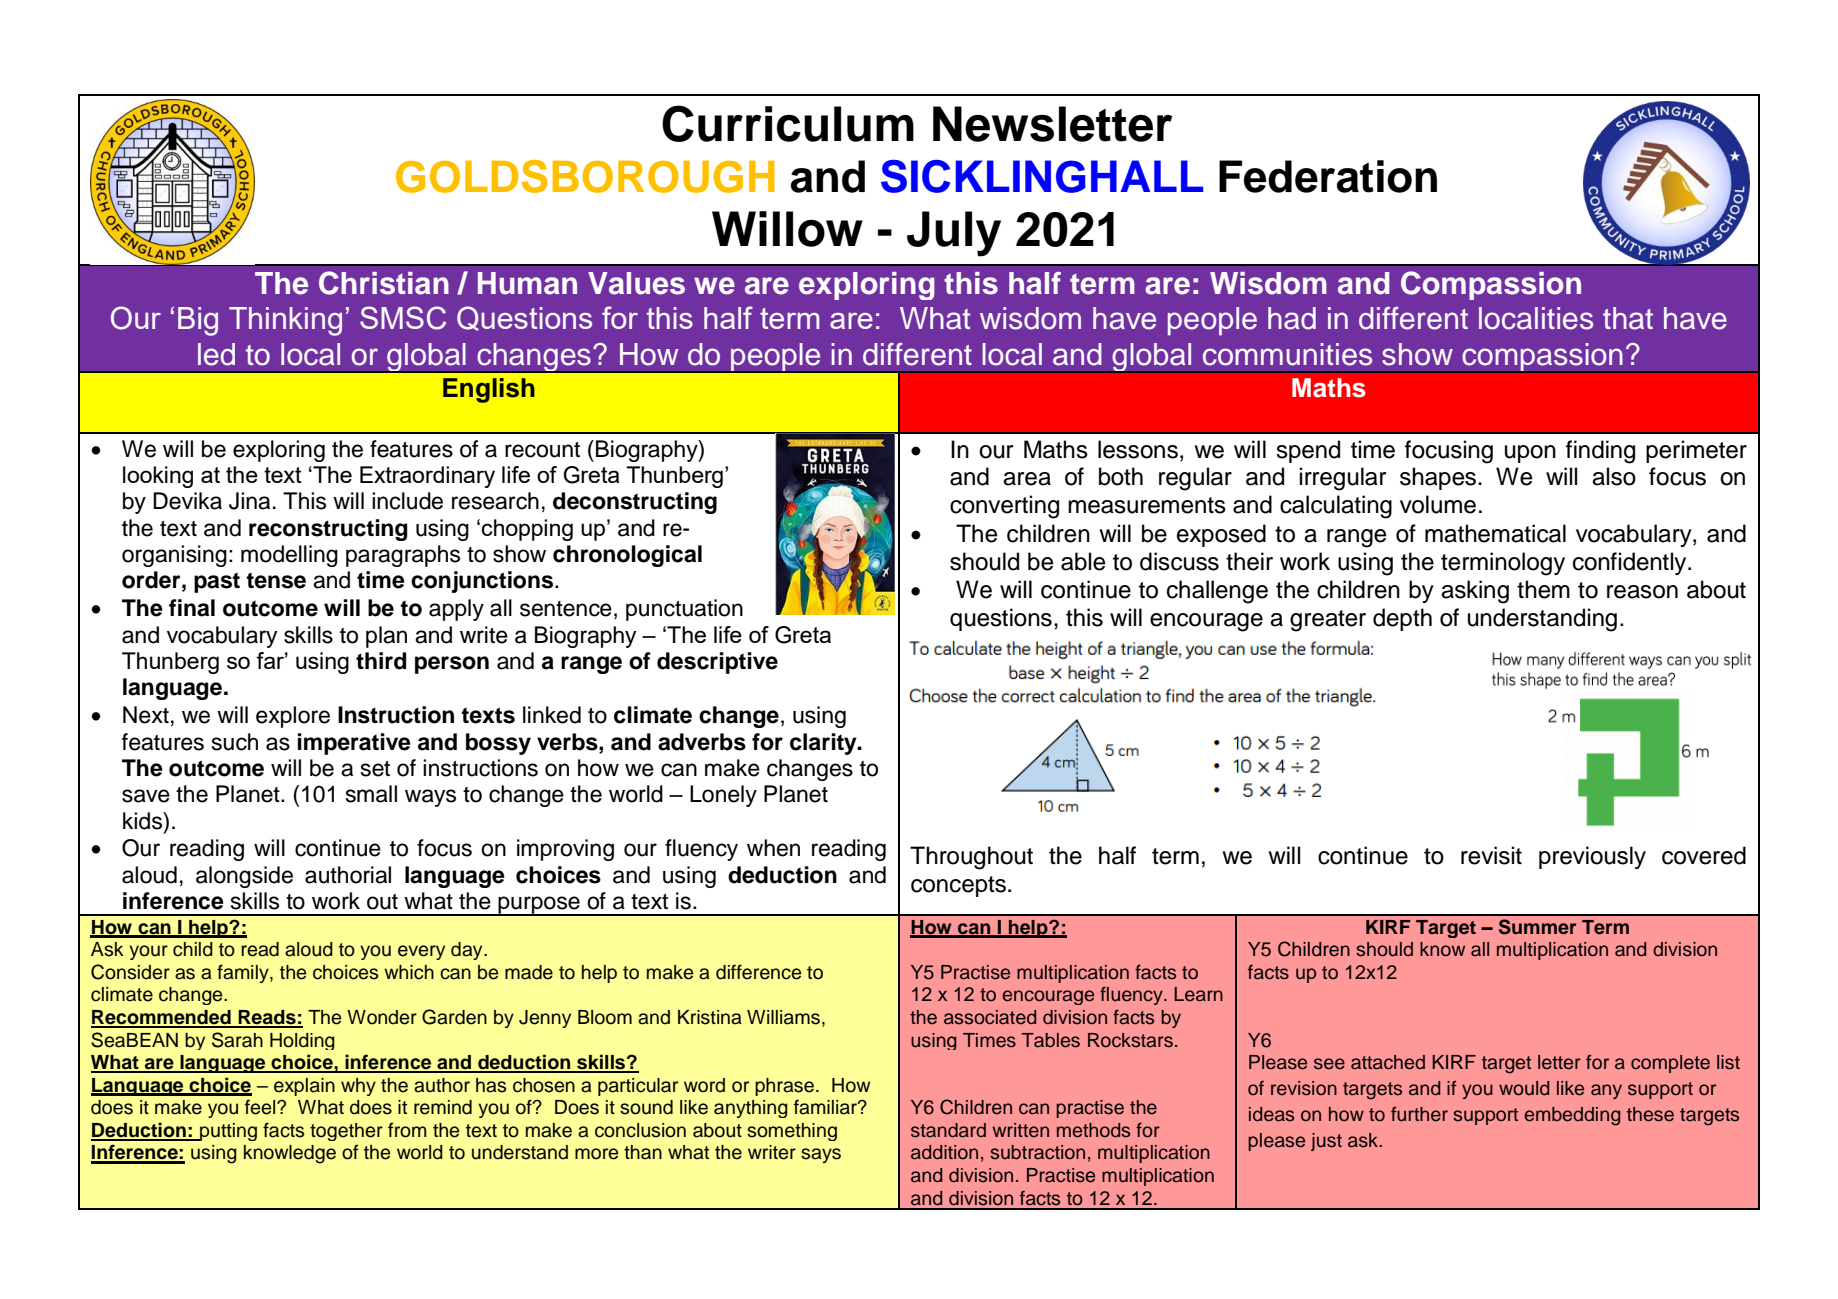 This screenshot has width=1838, height=1299. Describe the element at coordinates (346, 1132) in the screenshot. I see `together` at that location.
